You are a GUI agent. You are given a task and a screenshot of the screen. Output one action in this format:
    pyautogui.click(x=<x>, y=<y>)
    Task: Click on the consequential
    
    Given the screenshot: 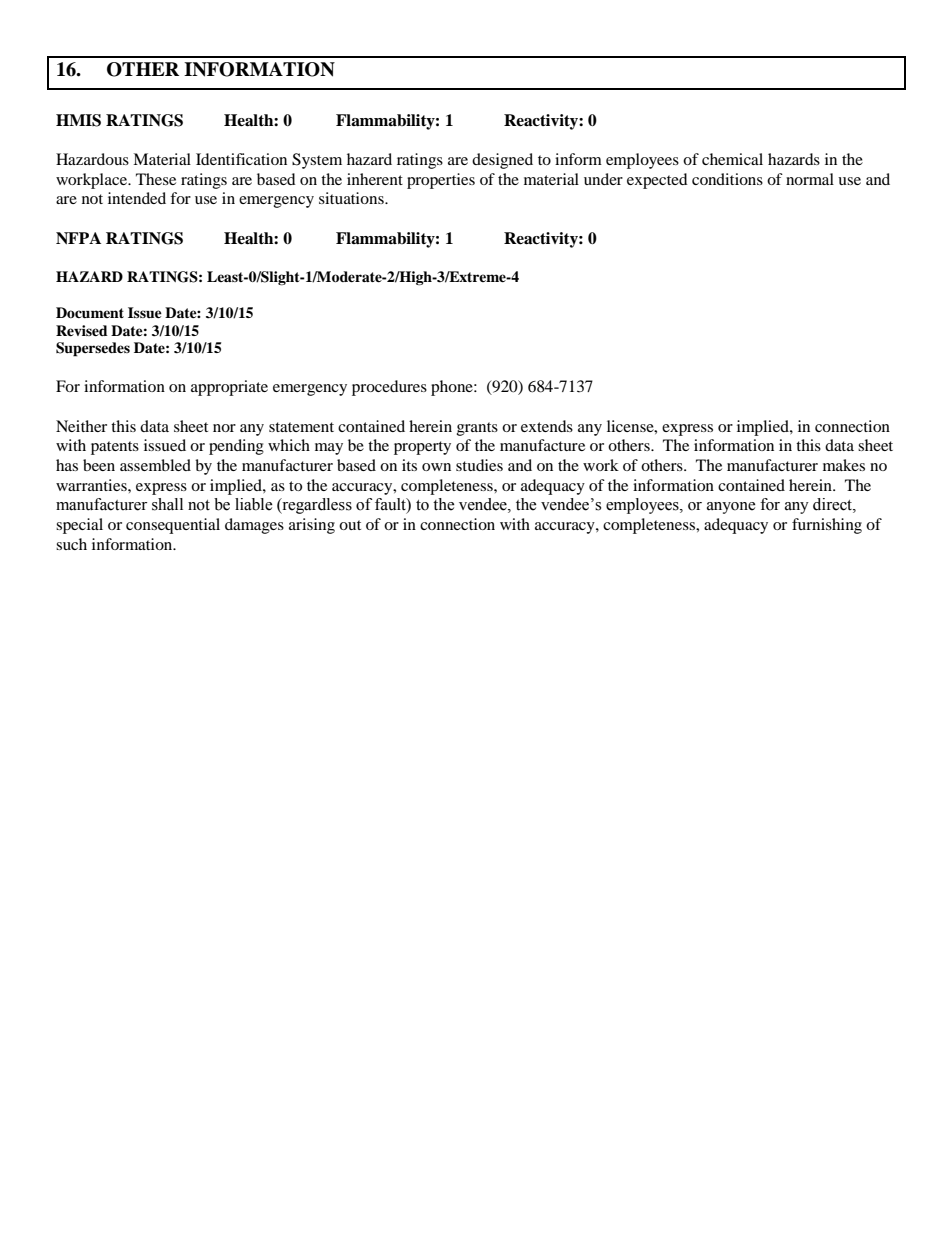 What is the action you would take?
    pyautogui.click(x=173, y=526)
